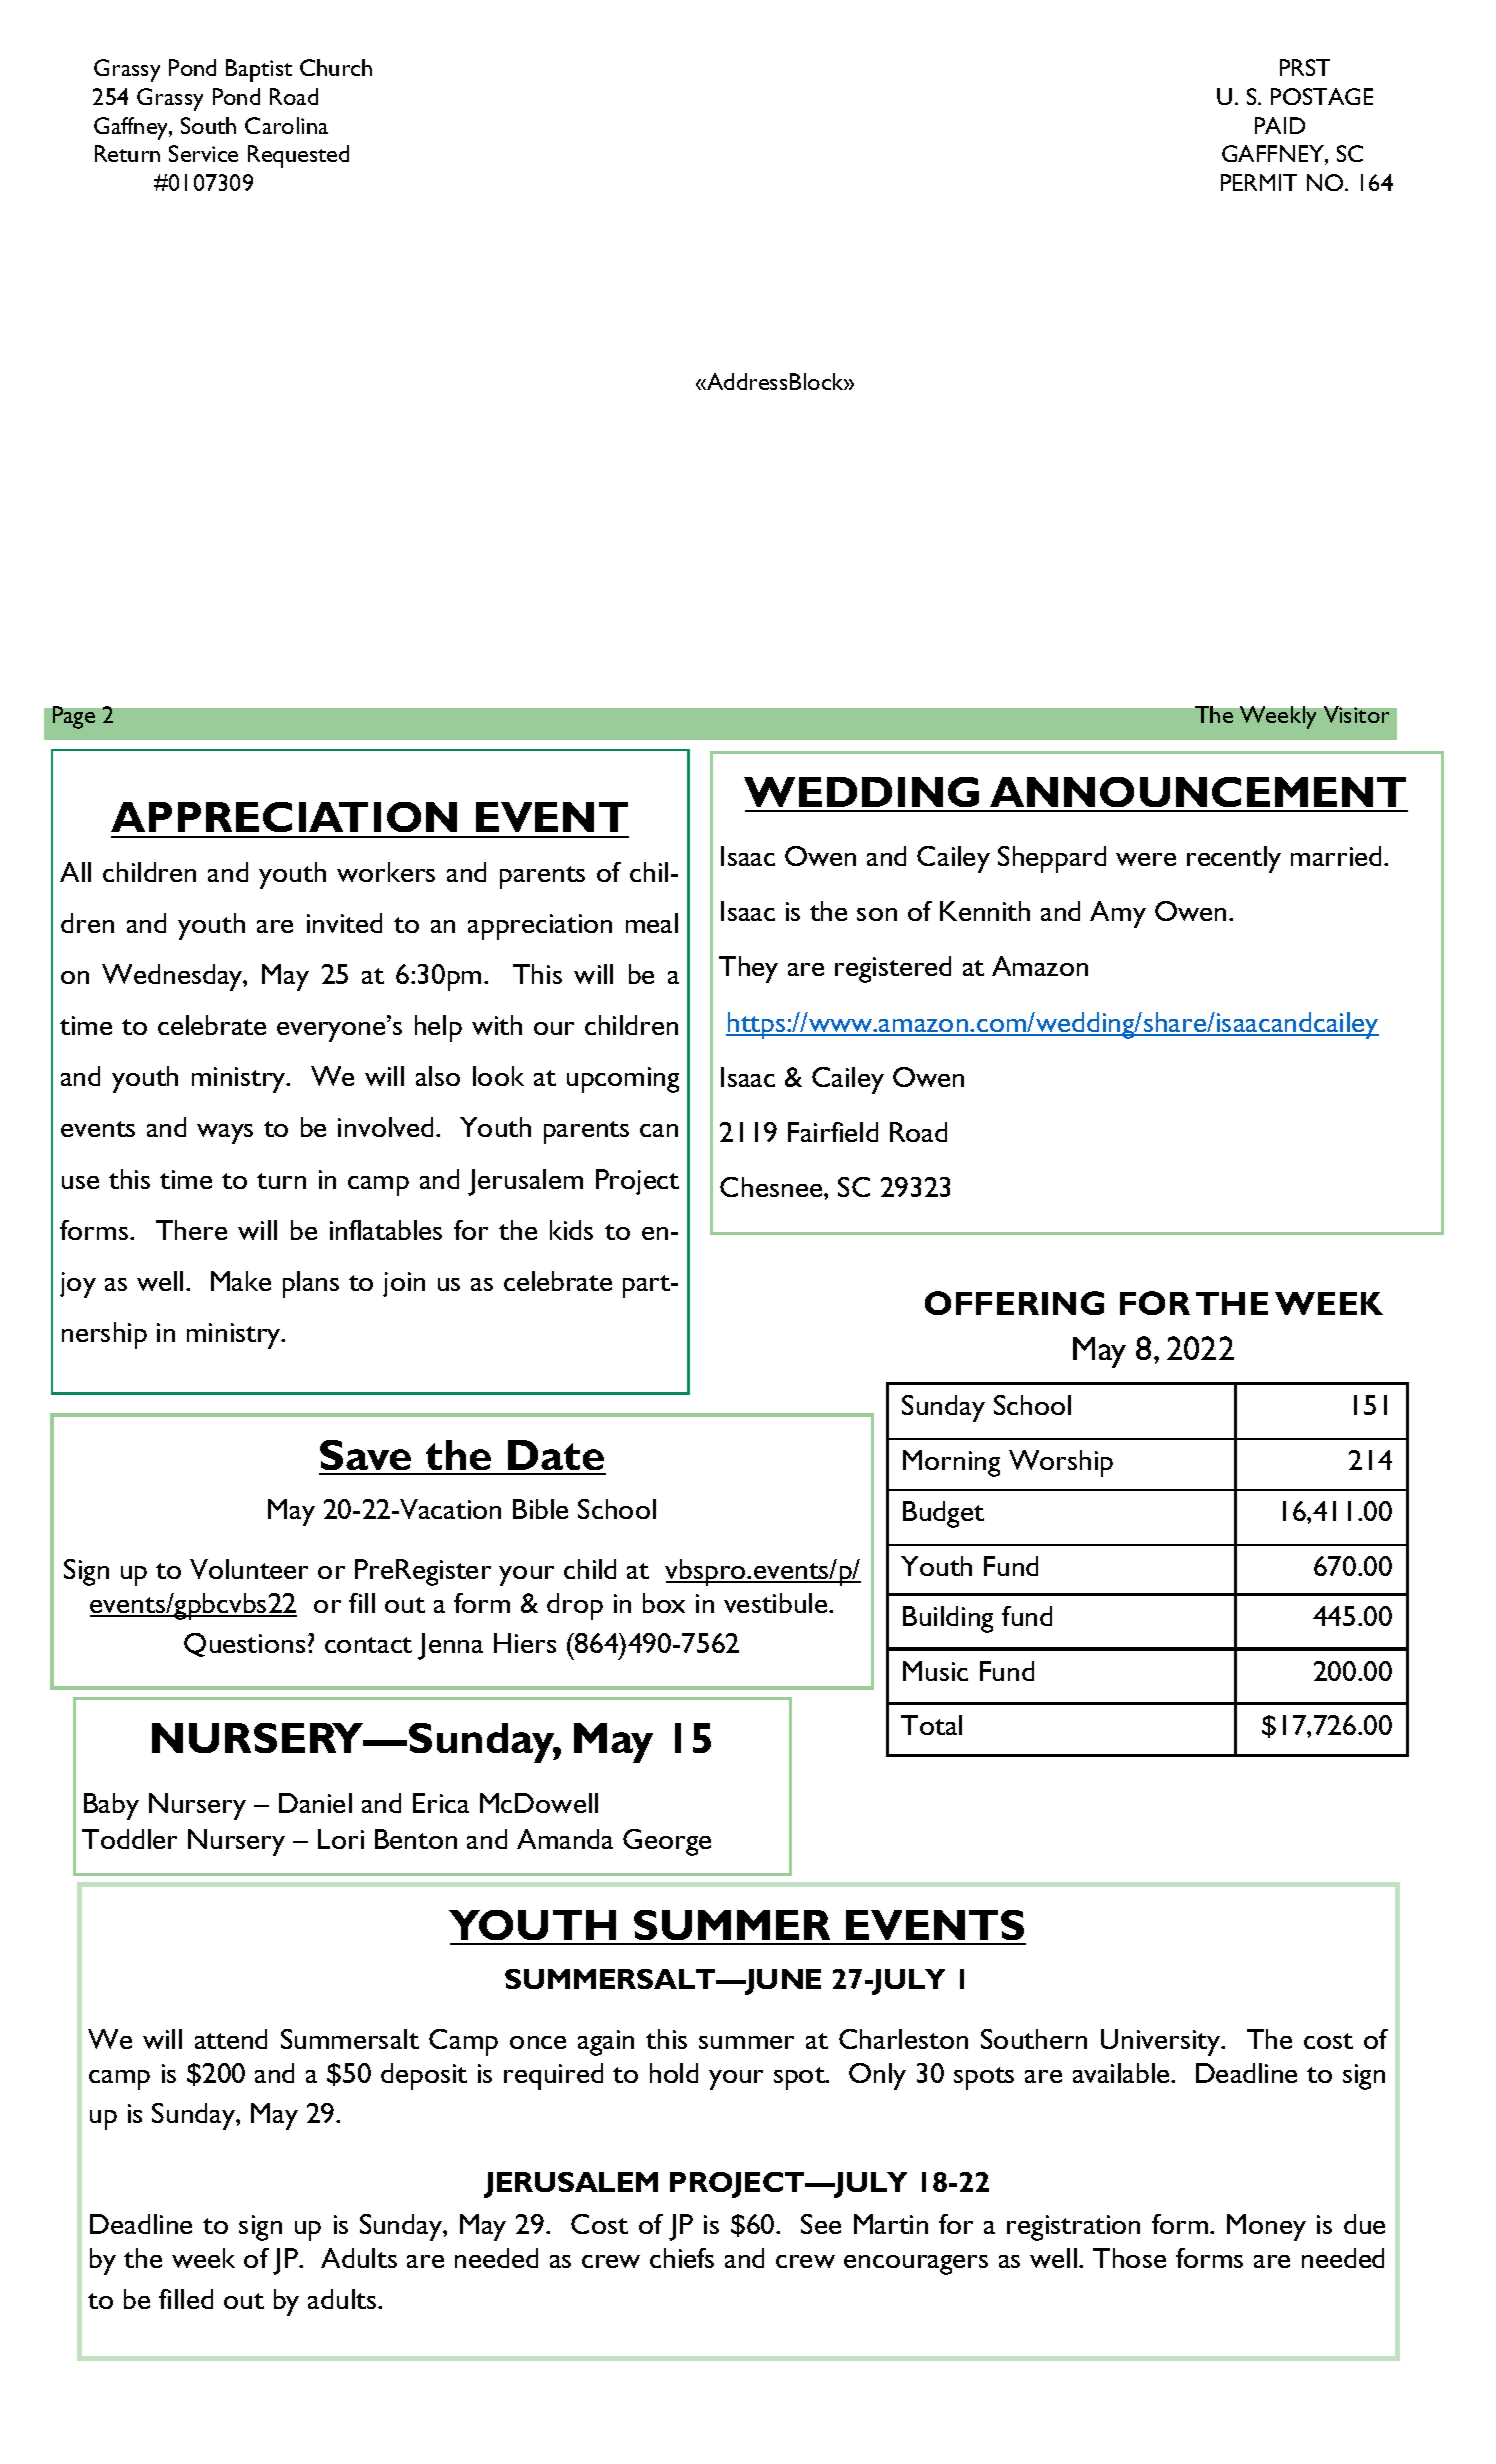 The height and width of the document is (2464, 1496). What do you see at coordinates (1234, 859) in the document?
I see `recently` at bounding box center [1234, 859].
